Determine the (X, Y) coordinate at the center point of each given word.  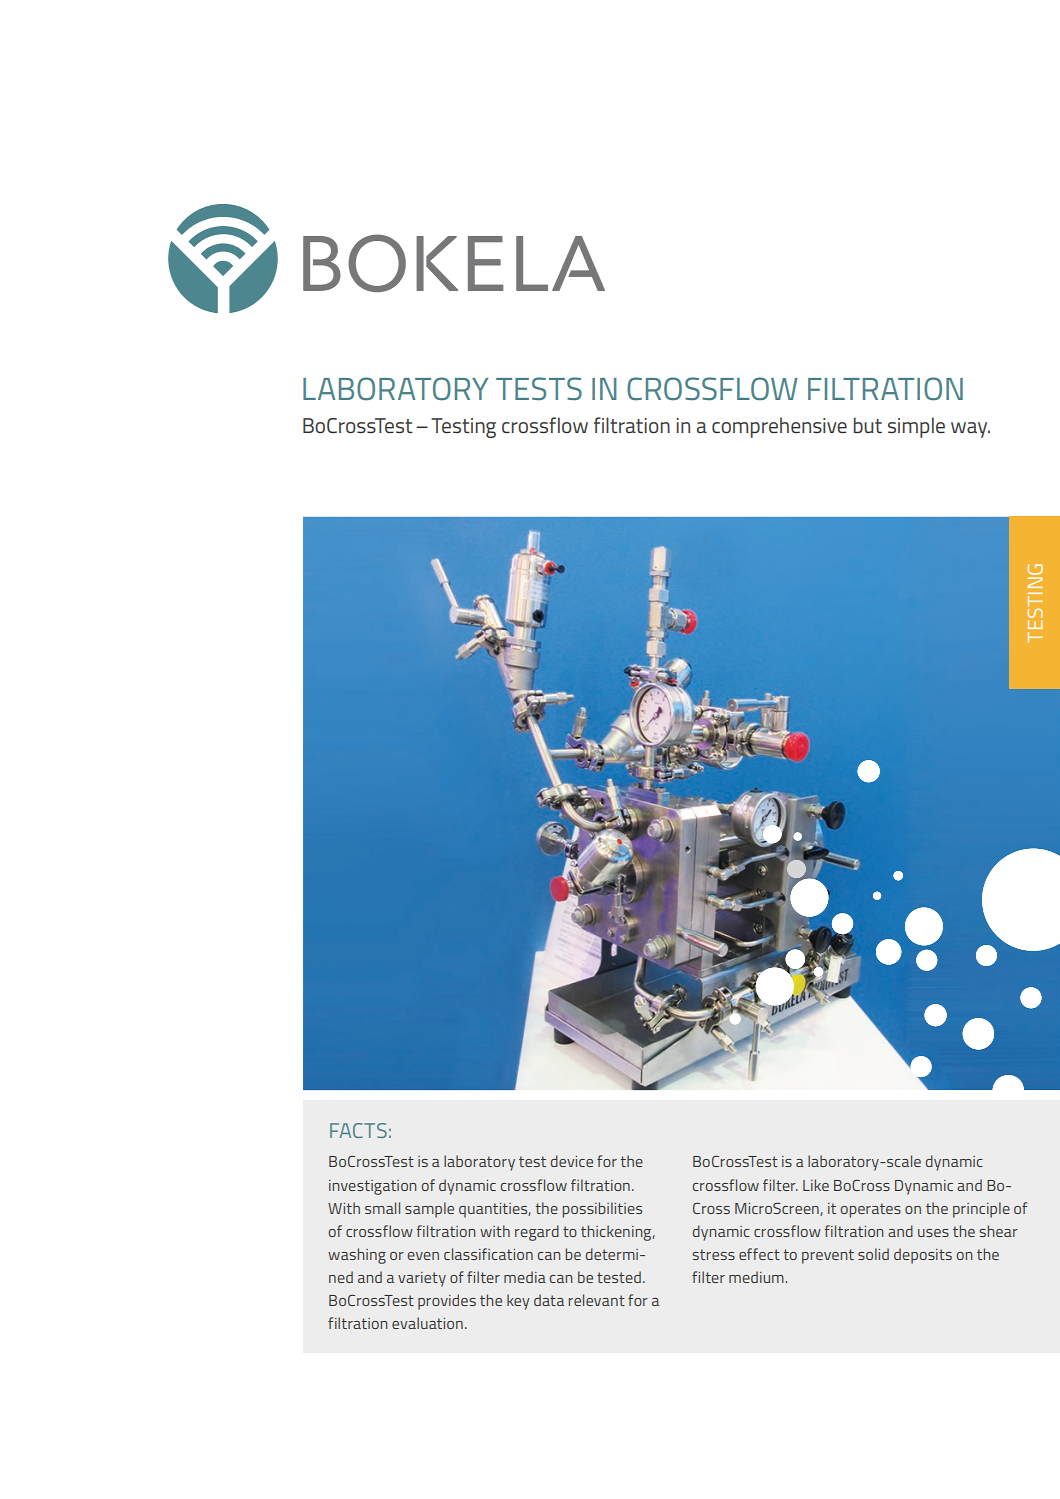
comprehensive (779, 427)
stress (713, 1254)
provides (447, 1302)
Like (816, 1185)
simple (916, 427)
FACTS (358, 1130)
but (868, 425)
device (572, 1161)
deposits (923, 1256)
